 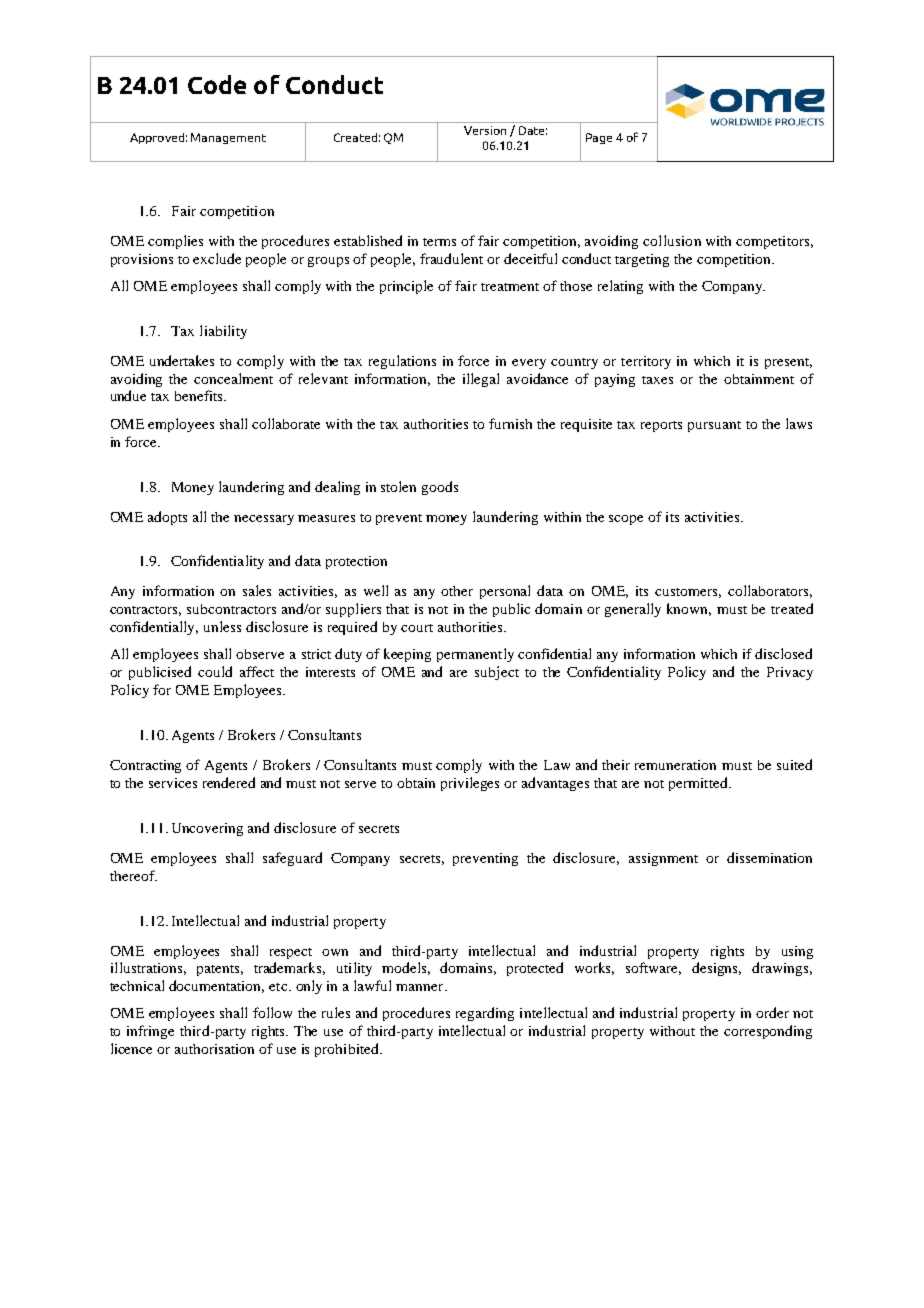 I want to click on Version, so click(x=485, y=130).
